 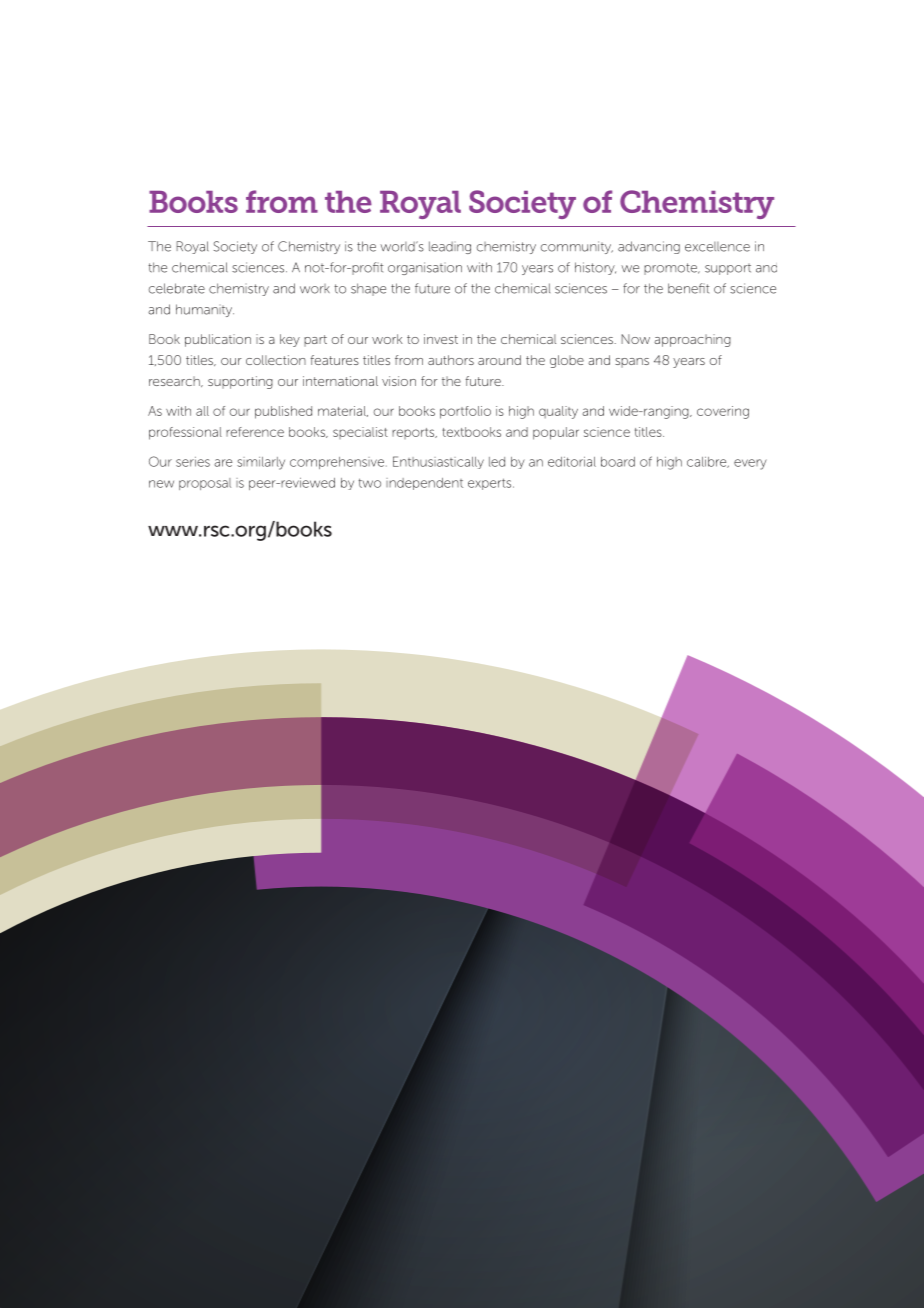 What do you see at coordinates (649, 247) in the document?
I see `advancing` at bounding box center [649, 247].
